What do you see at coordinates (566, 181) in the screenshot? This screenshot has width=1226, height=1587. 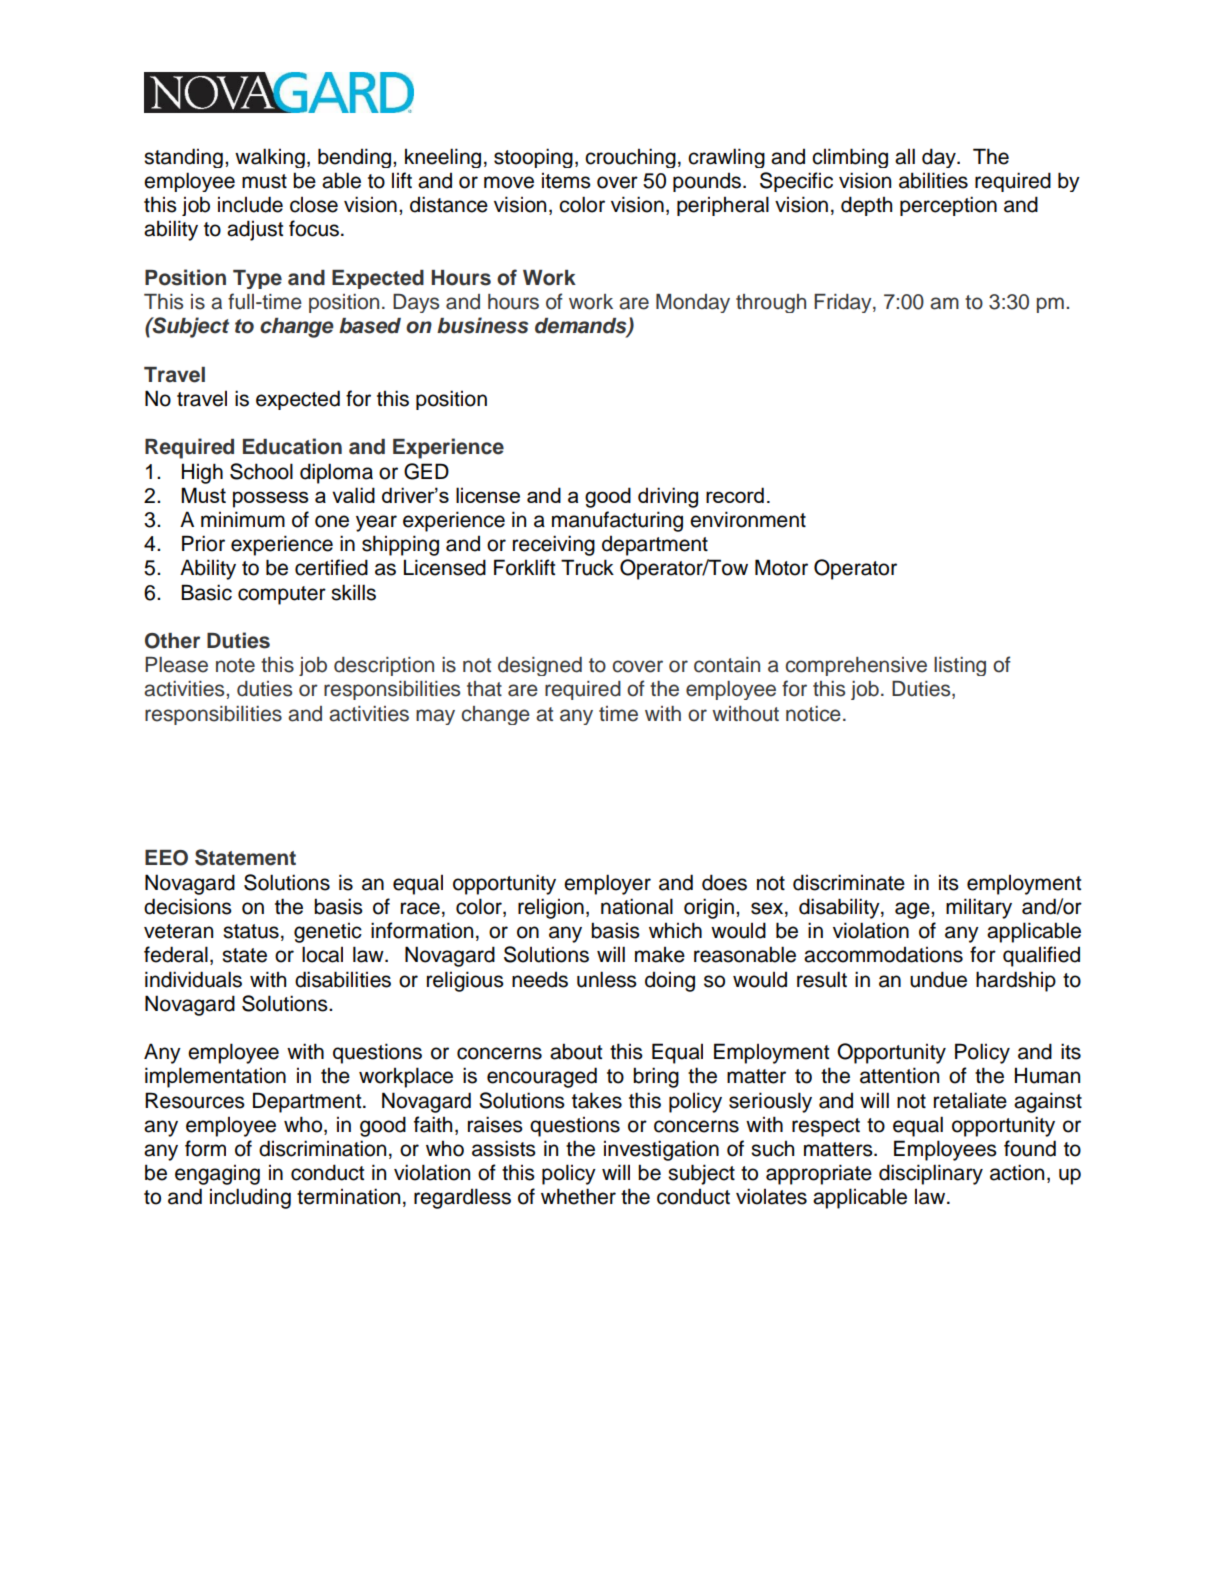 I see `items` at bounding box center [566, 181].
